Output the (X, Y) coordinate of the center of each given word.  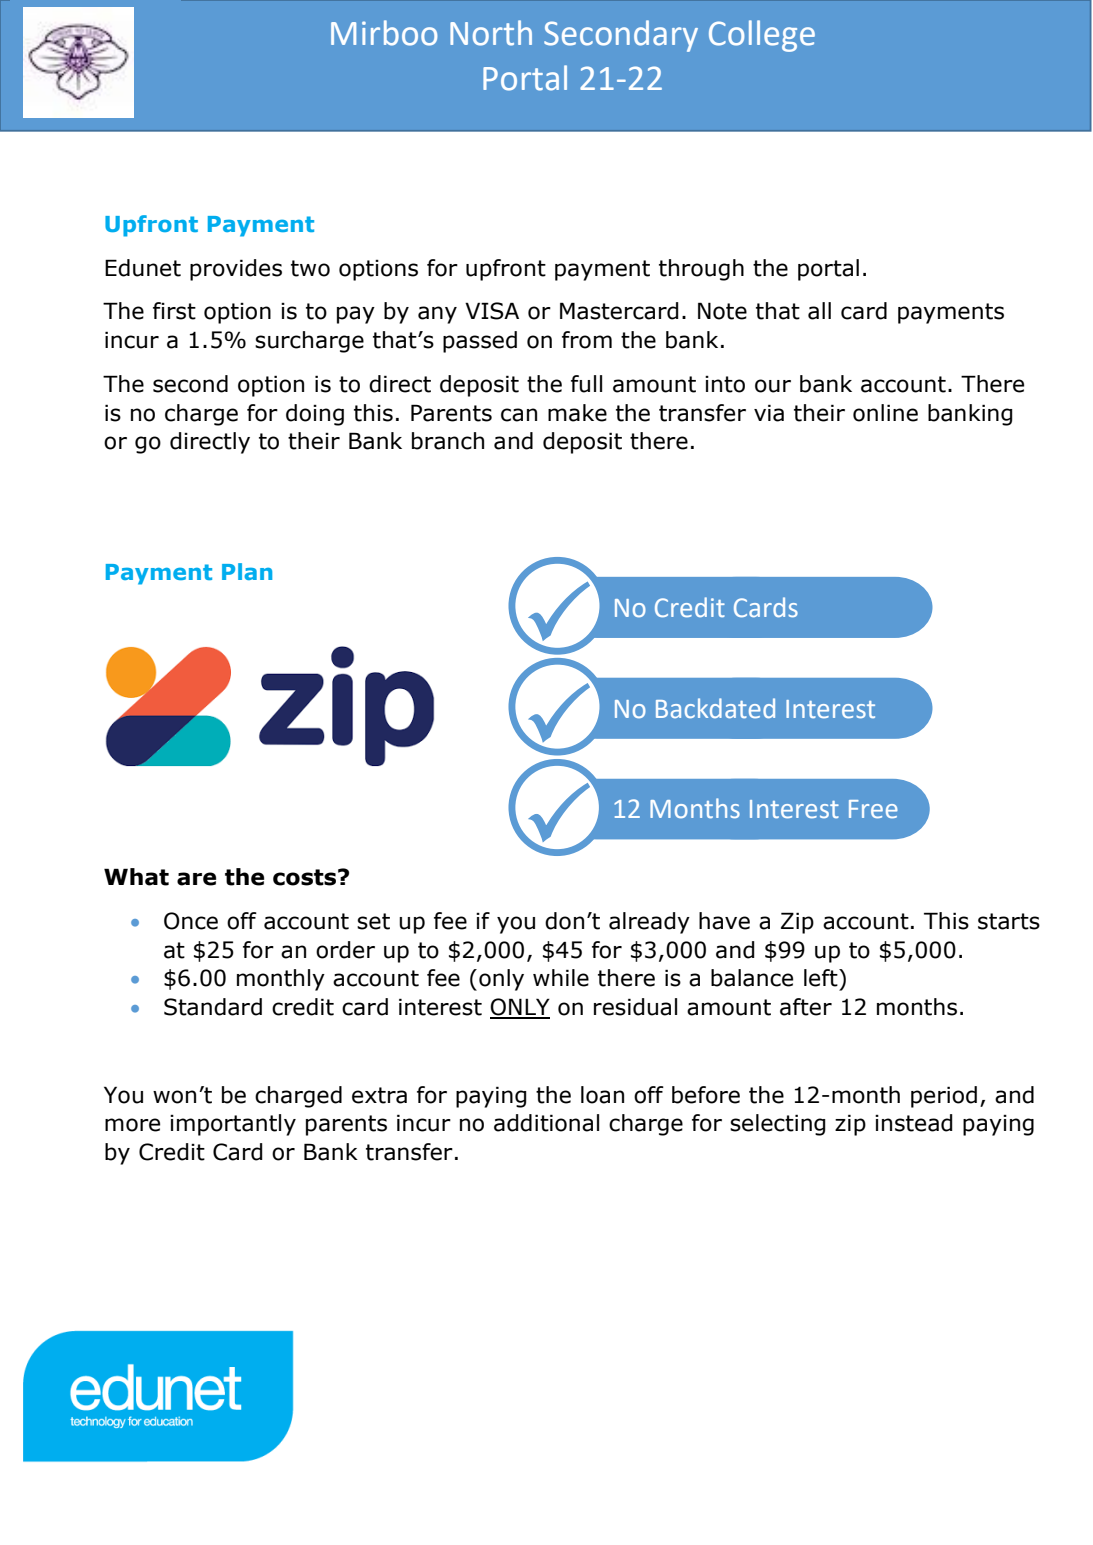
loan (602, 1095)
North (491, 33)
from (587, 340)
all (819, 311)
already (649, 923)
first (174, 311)
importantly (233, 1125)
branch (448, 441)
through (701, 270)
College (762, 36)
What (136, 877)
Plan (247, 571)
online (885, 413)
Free (873, 809)
